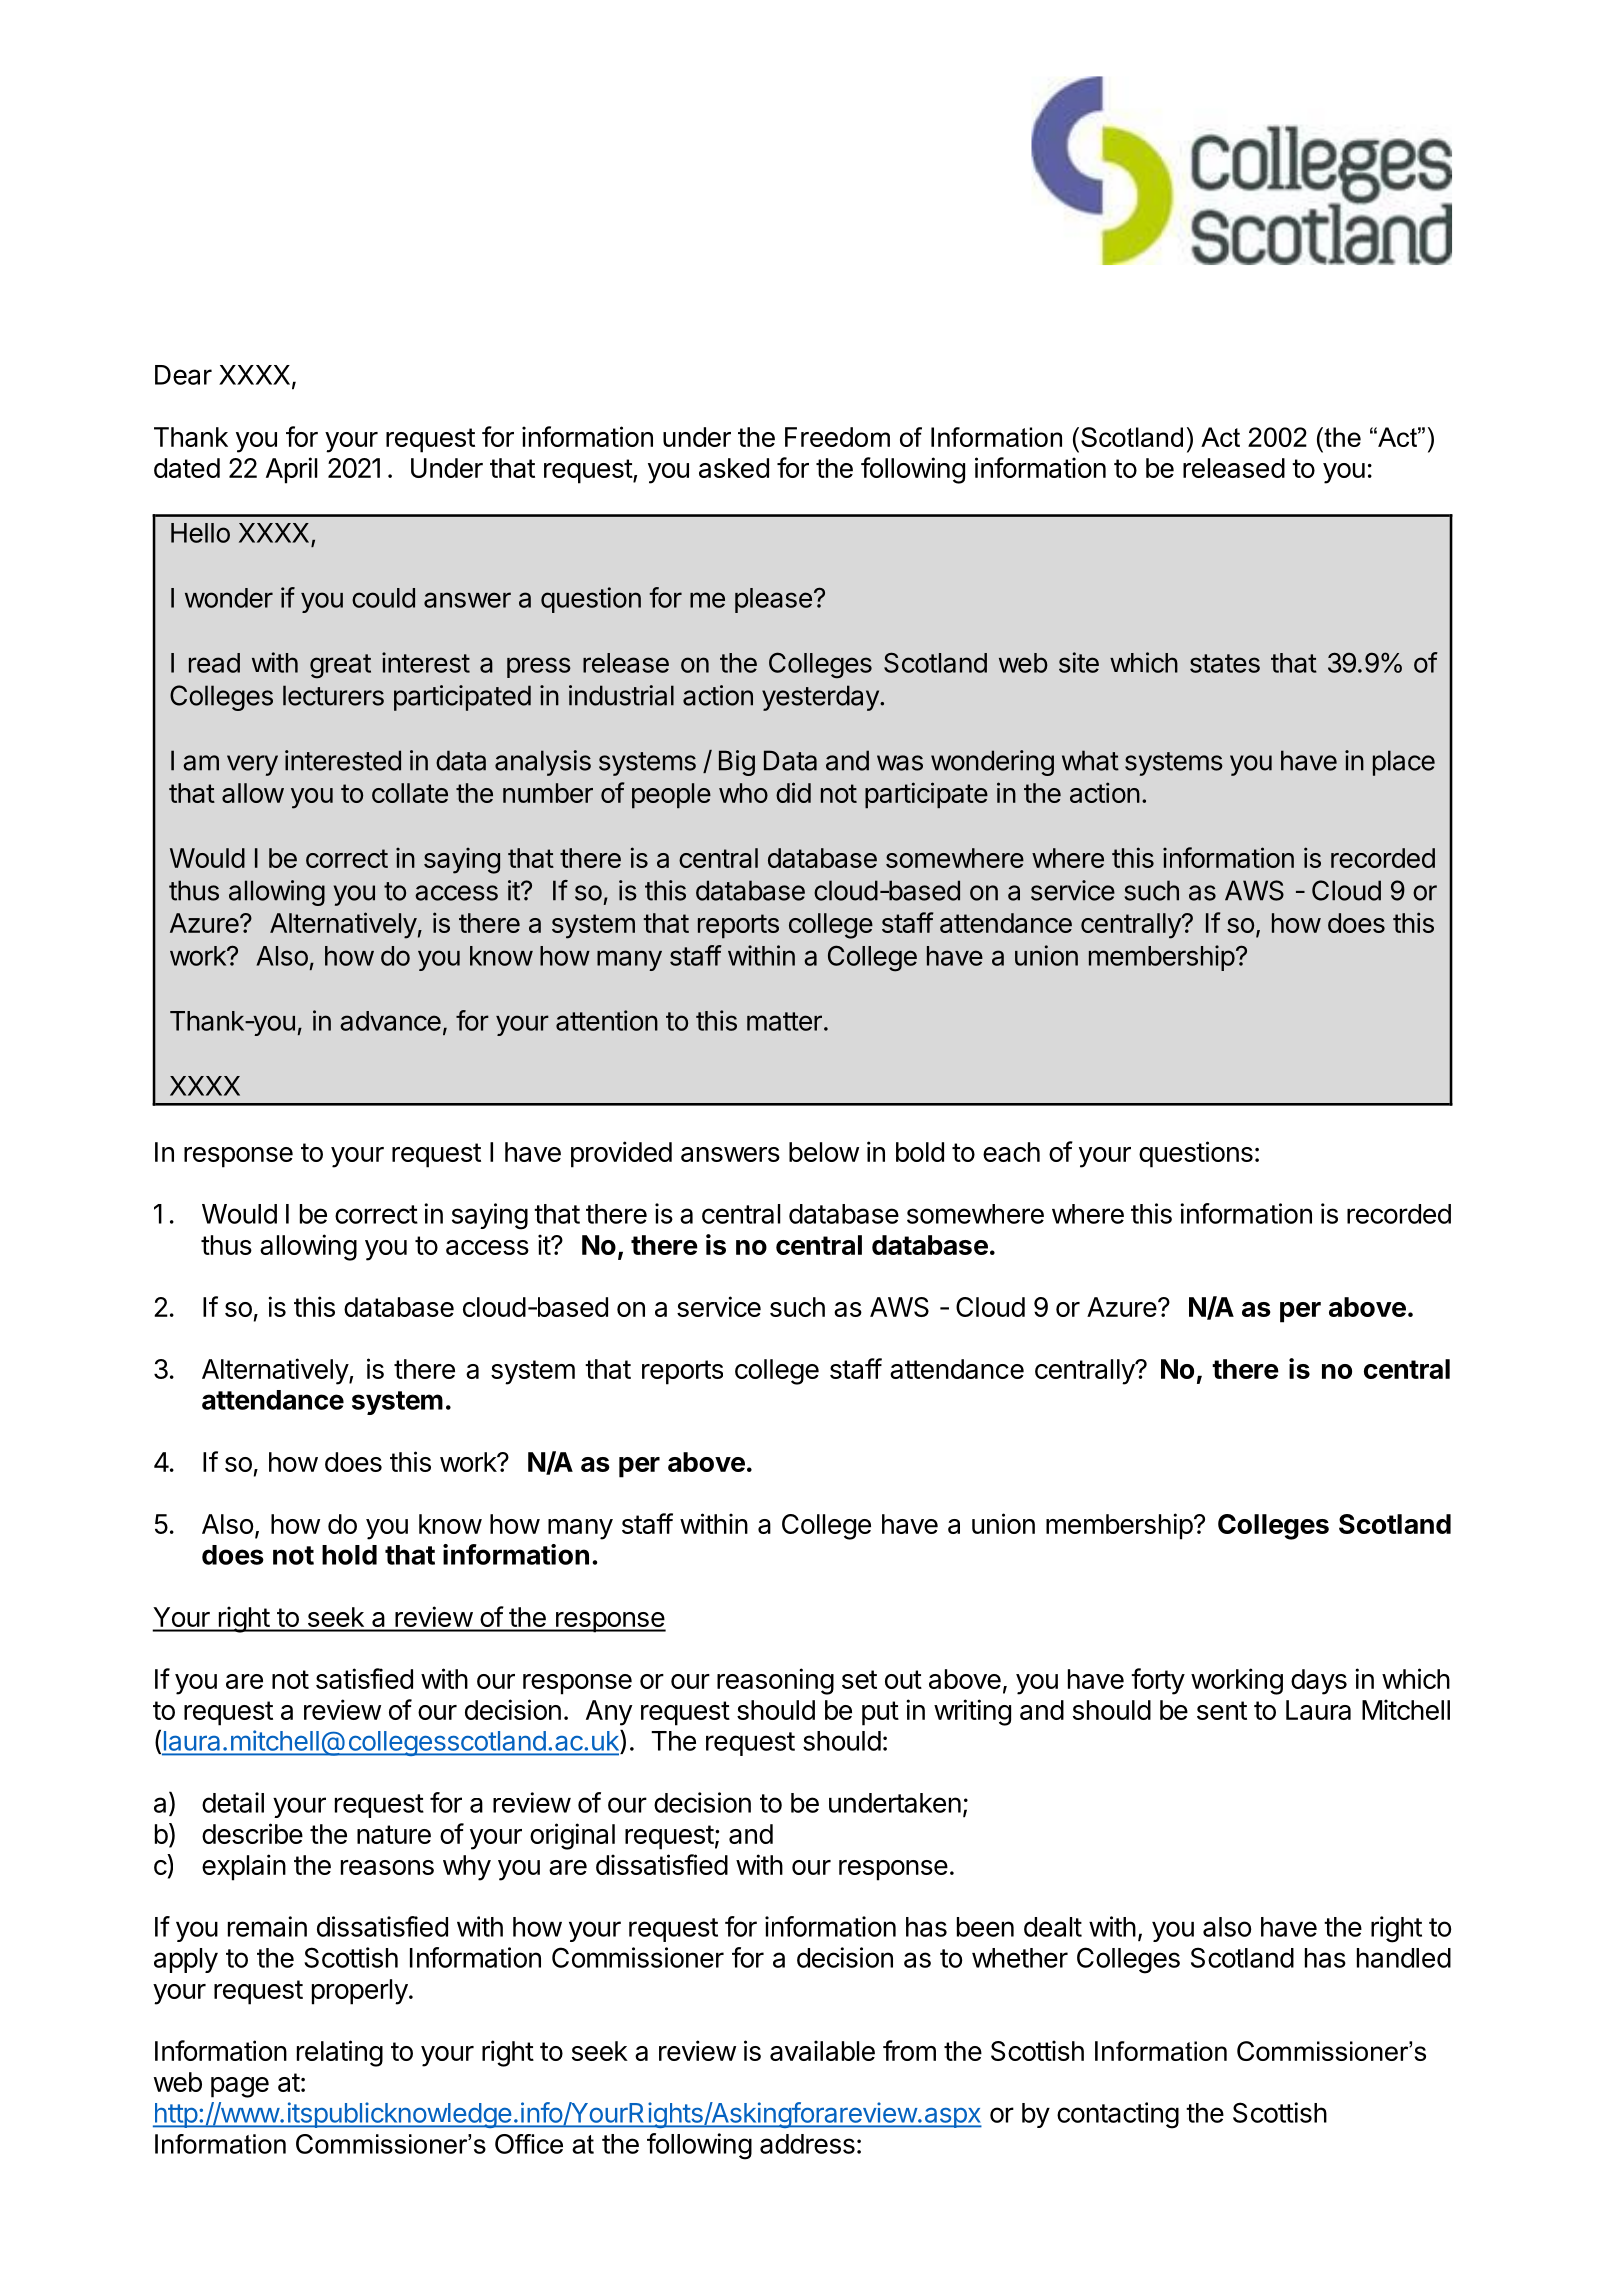 Image resolution: width=1605 pixels, height=2269 pixels. What do you see at coordinates (233, 1802) in the image?
I see `detail` at bounding box center [233, 1802].
